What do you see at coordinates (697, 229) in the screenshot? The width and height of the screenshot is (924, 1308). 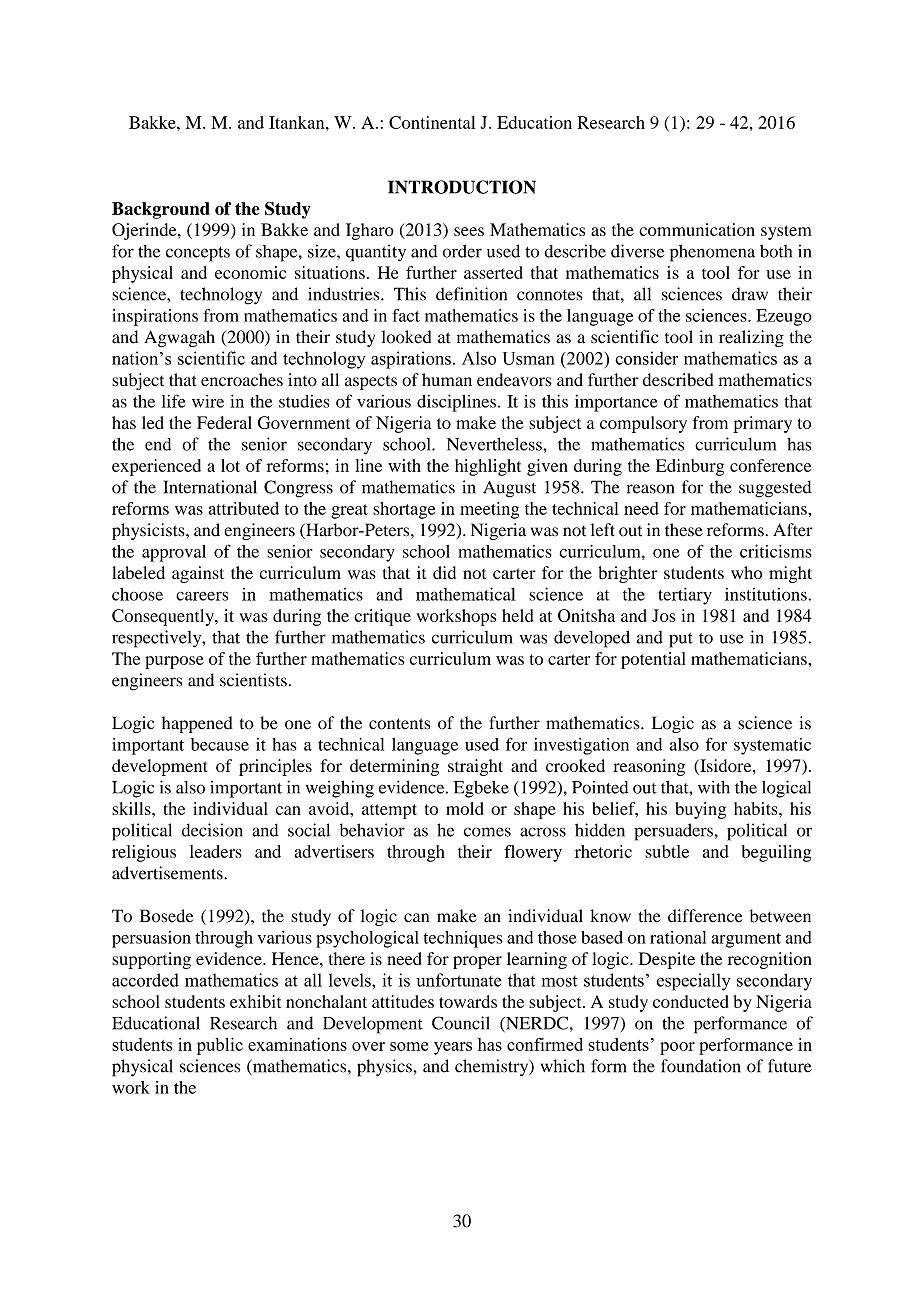 I see `communication` at bounding box center [697, 229].
